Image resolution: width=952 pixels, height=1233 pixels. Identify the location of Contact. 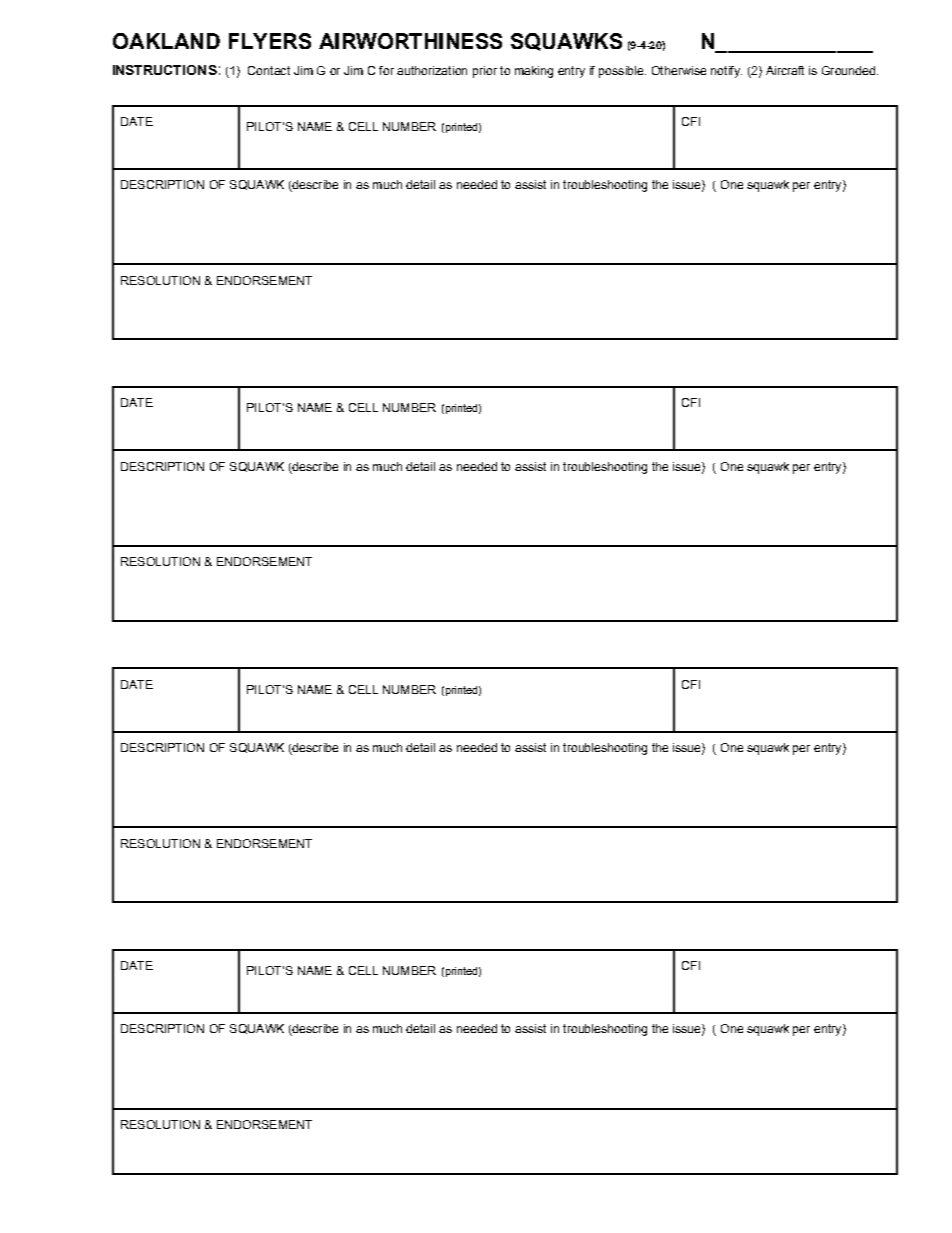
(269, 70).
